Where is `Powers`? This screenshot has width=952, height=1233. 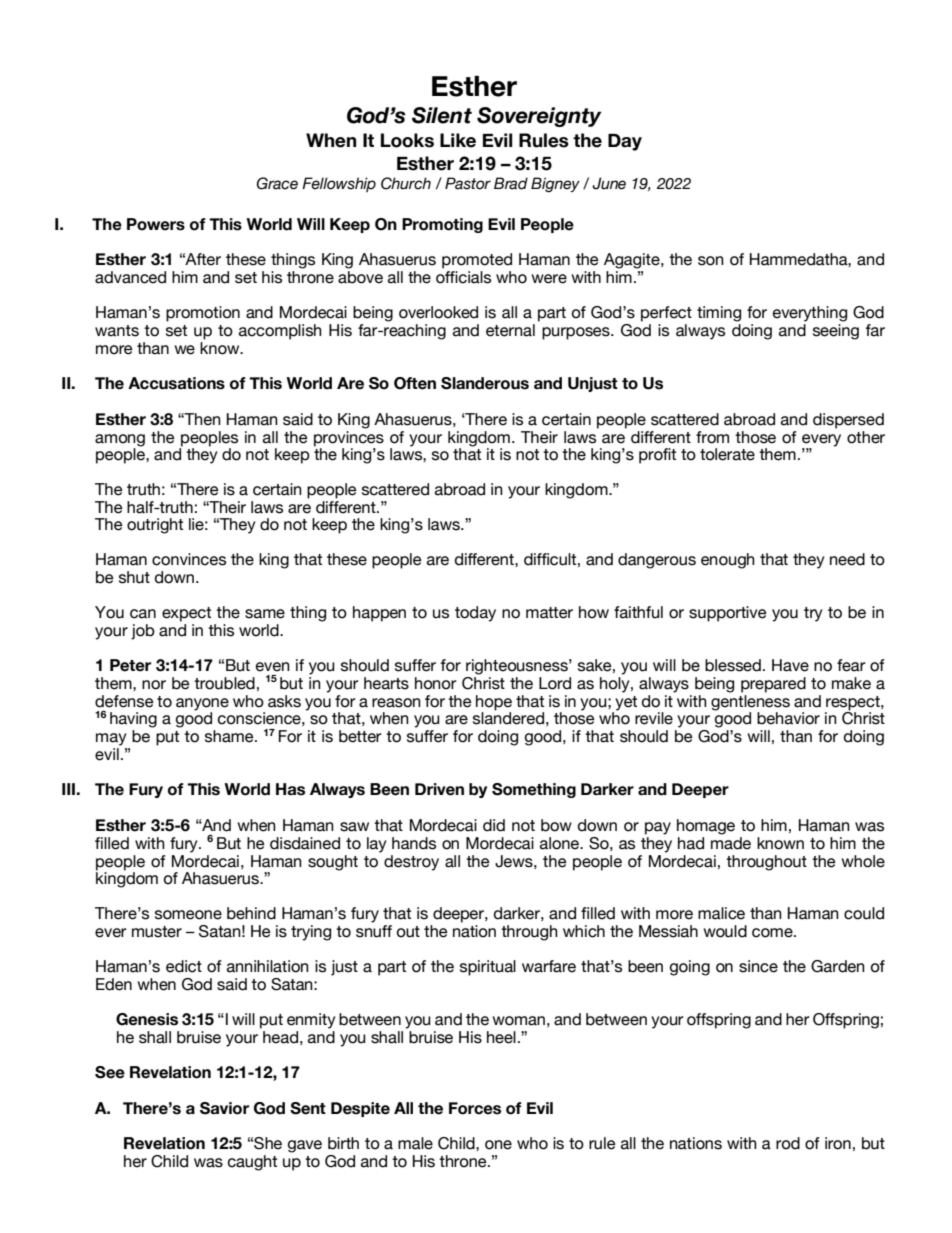 Powers is located at coordinates (156, 224).
